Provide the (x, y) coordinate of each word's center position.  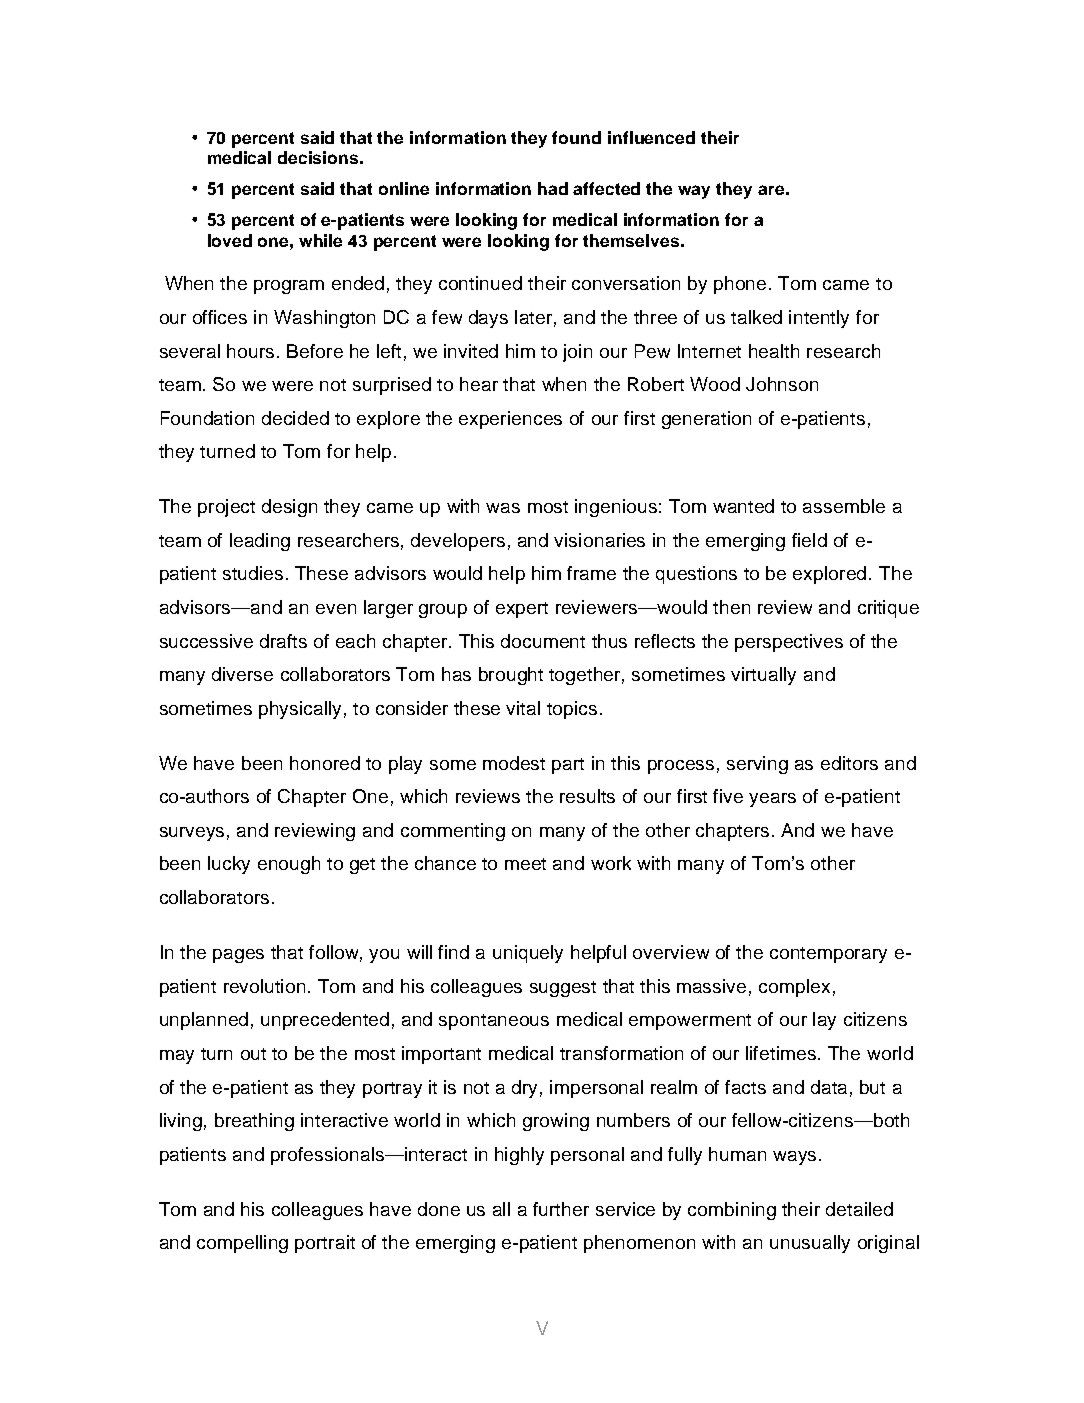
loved (230, 240)
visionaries (599, 540)
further (561, 1209)
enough (289, 865)
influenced (651, 137)
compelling (242, 1244)
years (772, 800)
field (809, 540)
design (289, 508)
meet (525, 864)
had (553, 188)
